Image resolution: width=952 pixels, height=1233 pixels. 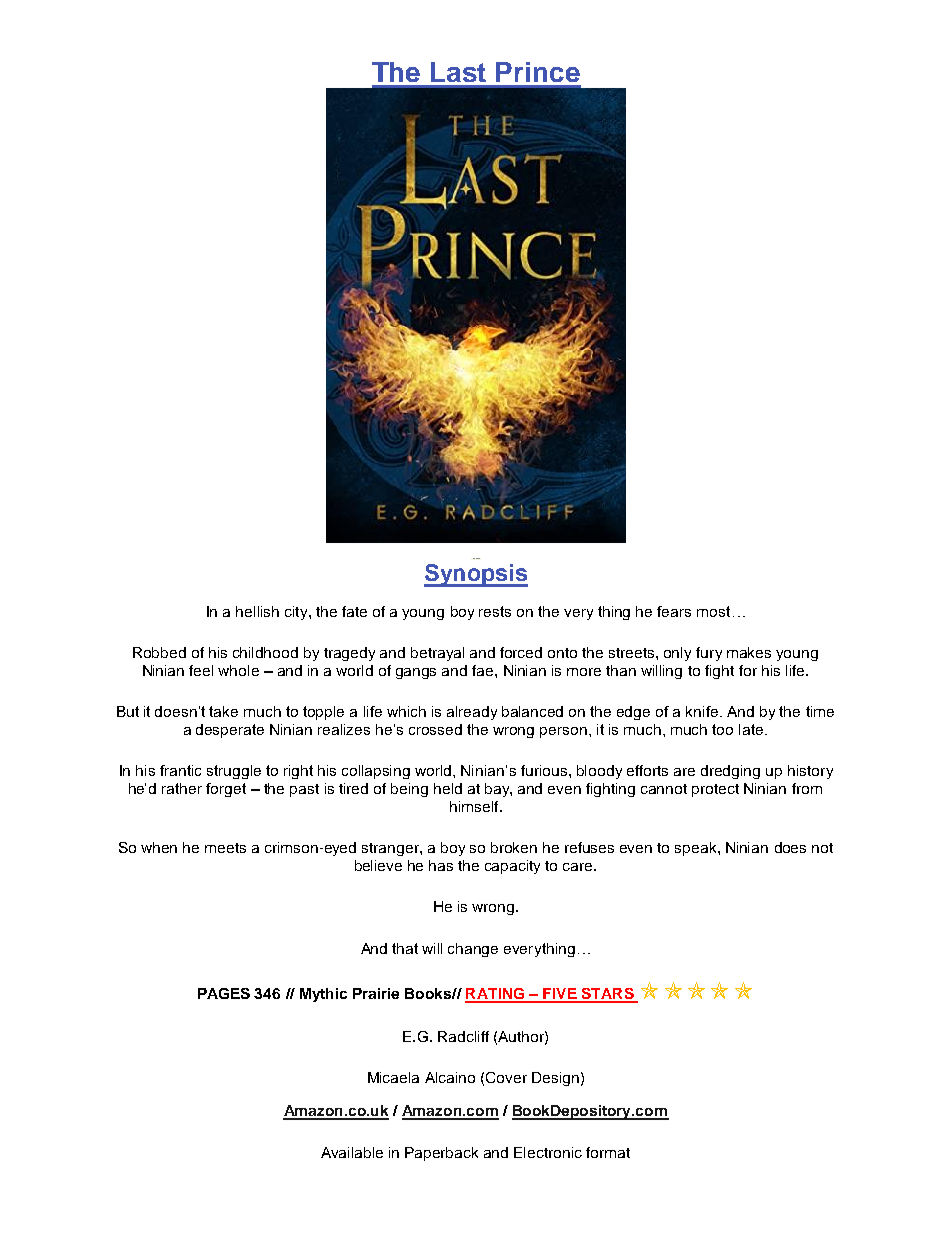 I want to click on take, so click(x=223, y=711).
